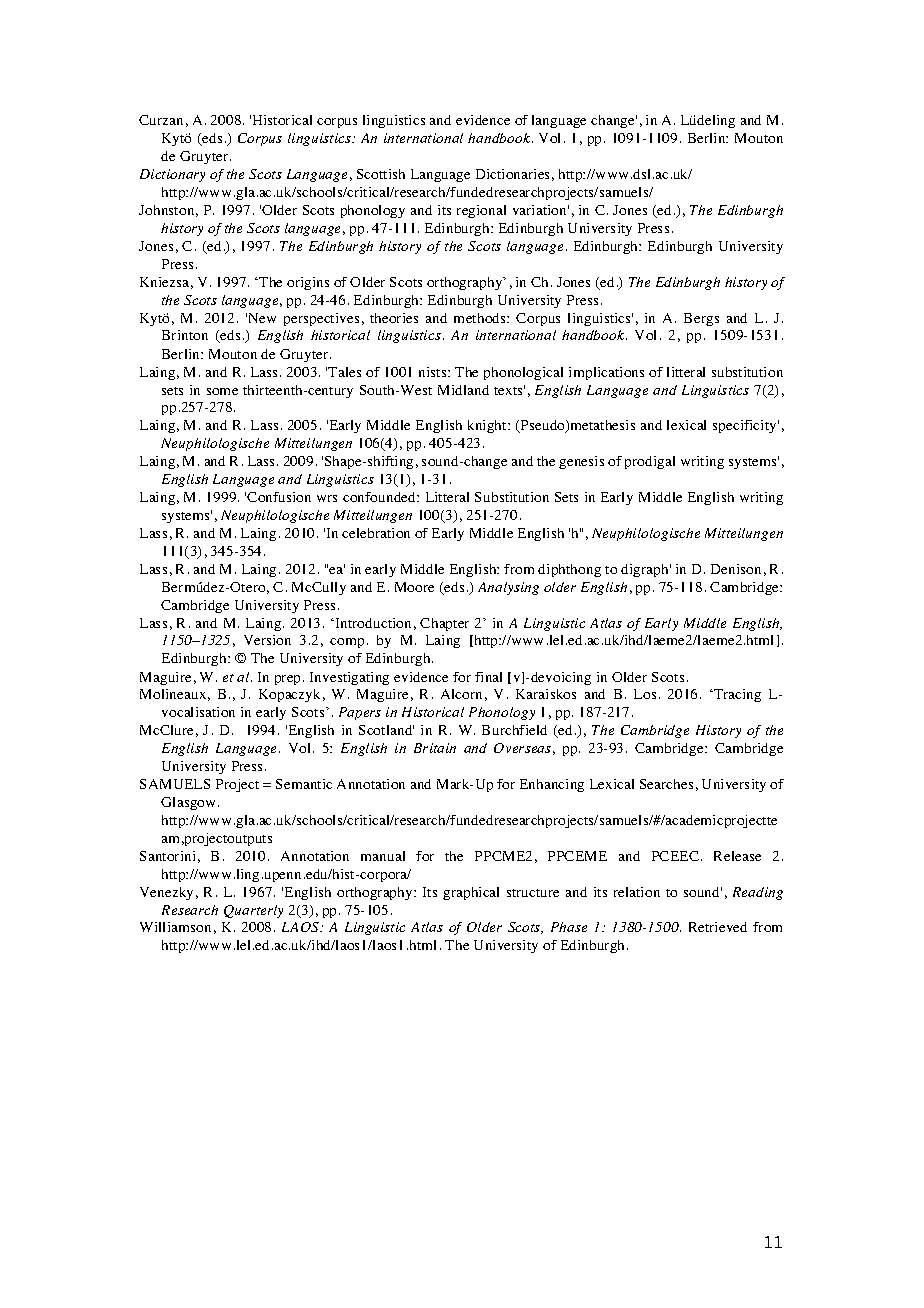 This screenshot has width=924, height=1308. I want to click on Semantic, so click(304, 784).
